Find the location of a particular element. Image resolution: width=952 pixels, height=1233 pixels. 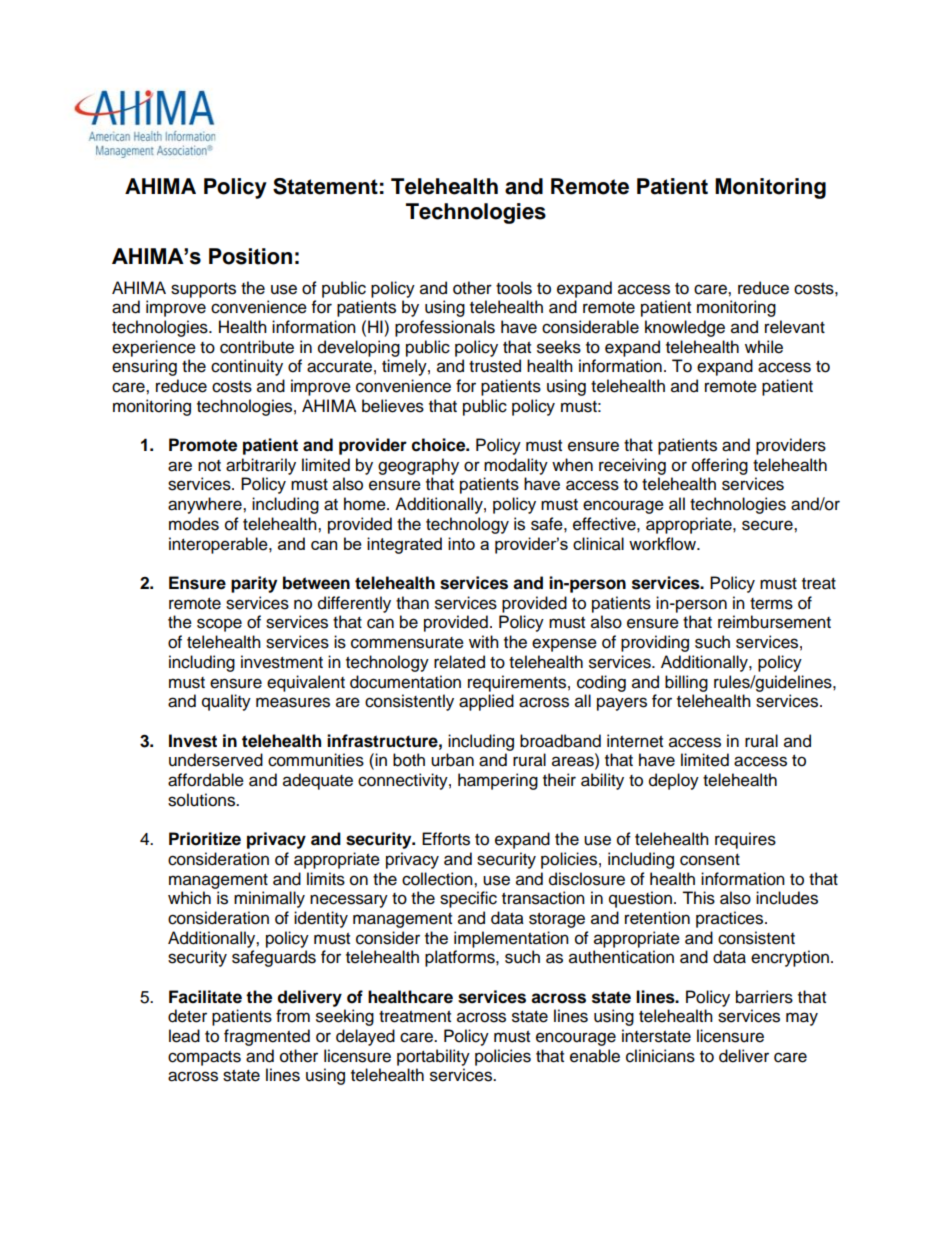

Efforts is located at coordinates (446, 839).
